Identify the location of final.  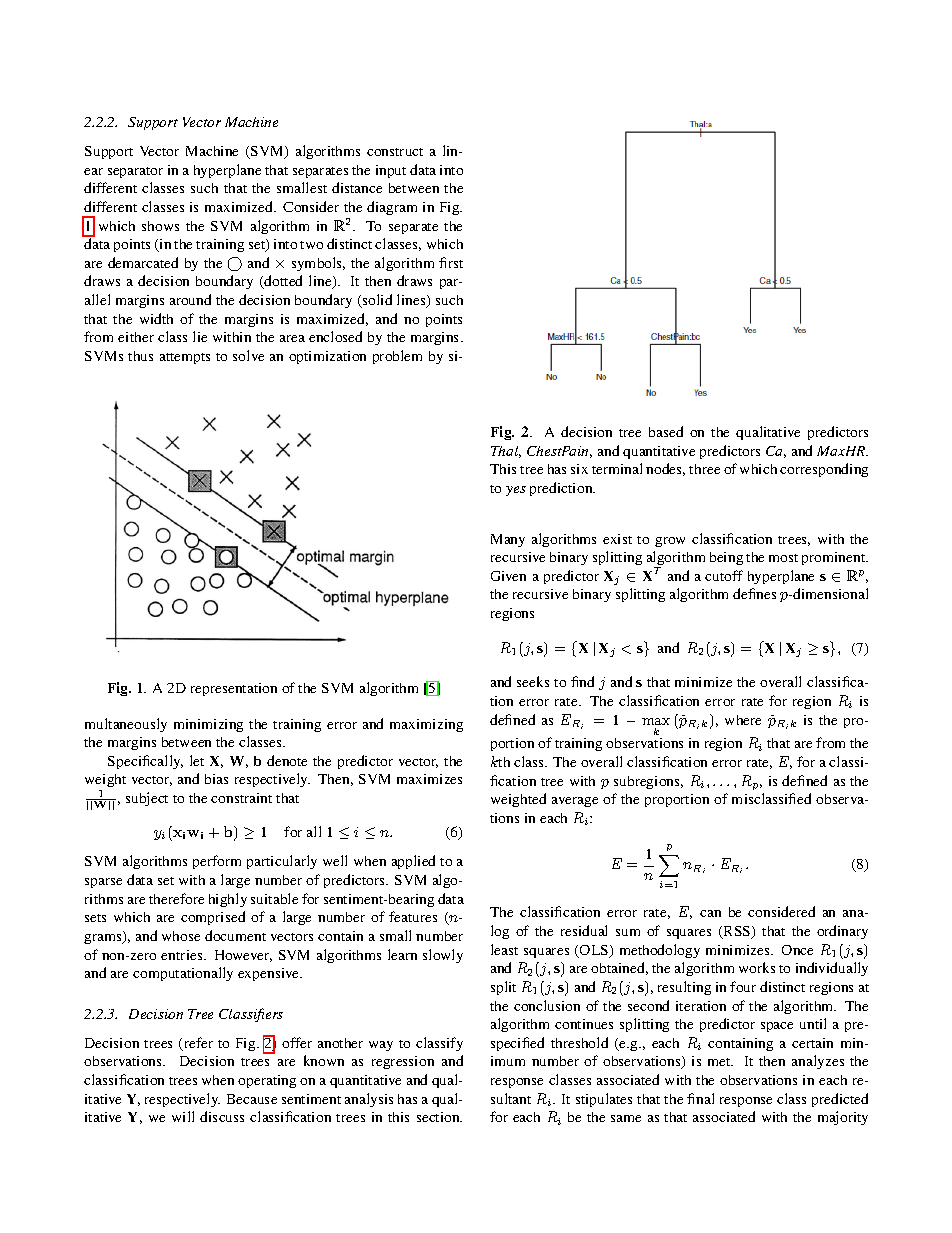
(700, 1098).
